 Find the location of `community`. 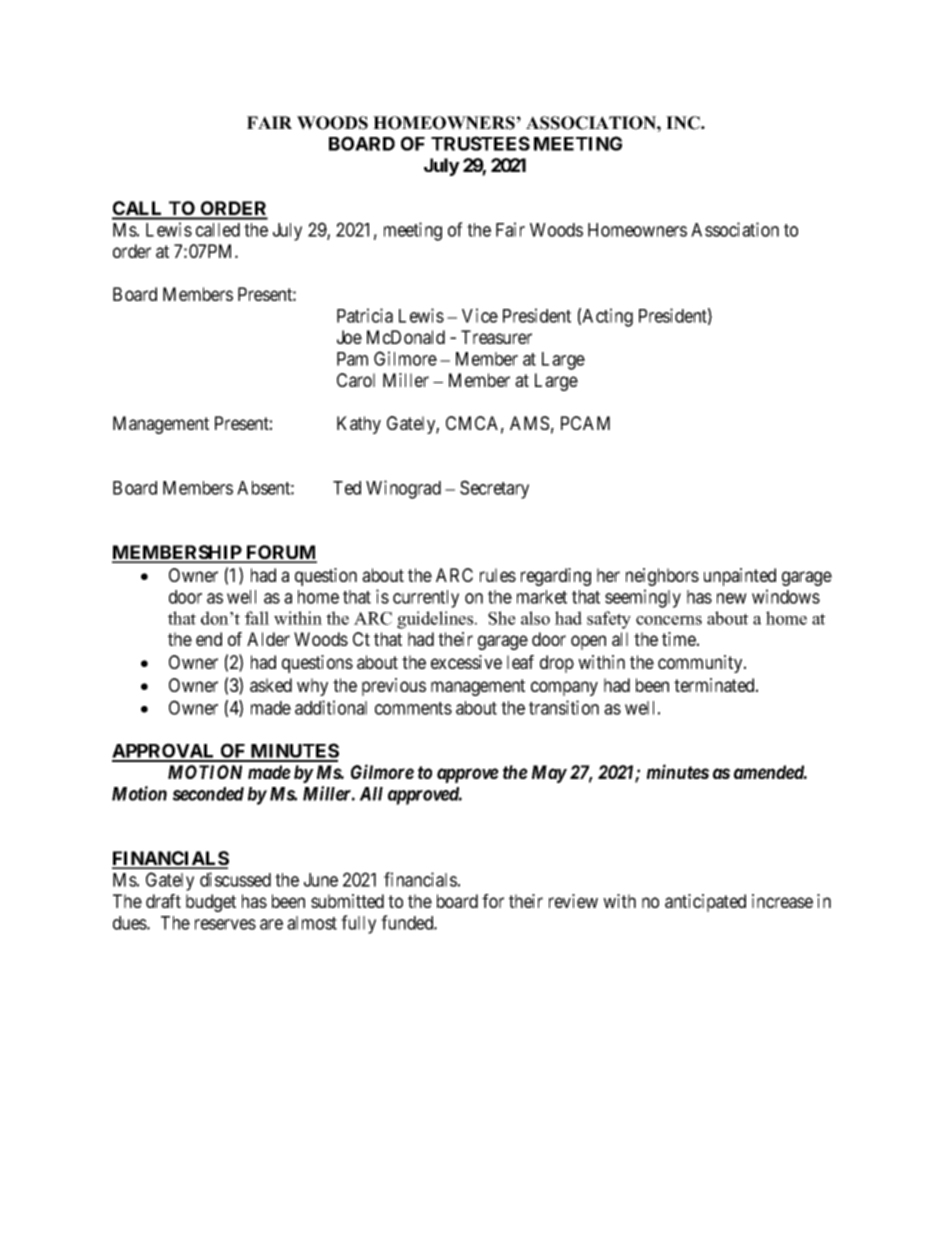

community is located at coordinates (701, 664).
